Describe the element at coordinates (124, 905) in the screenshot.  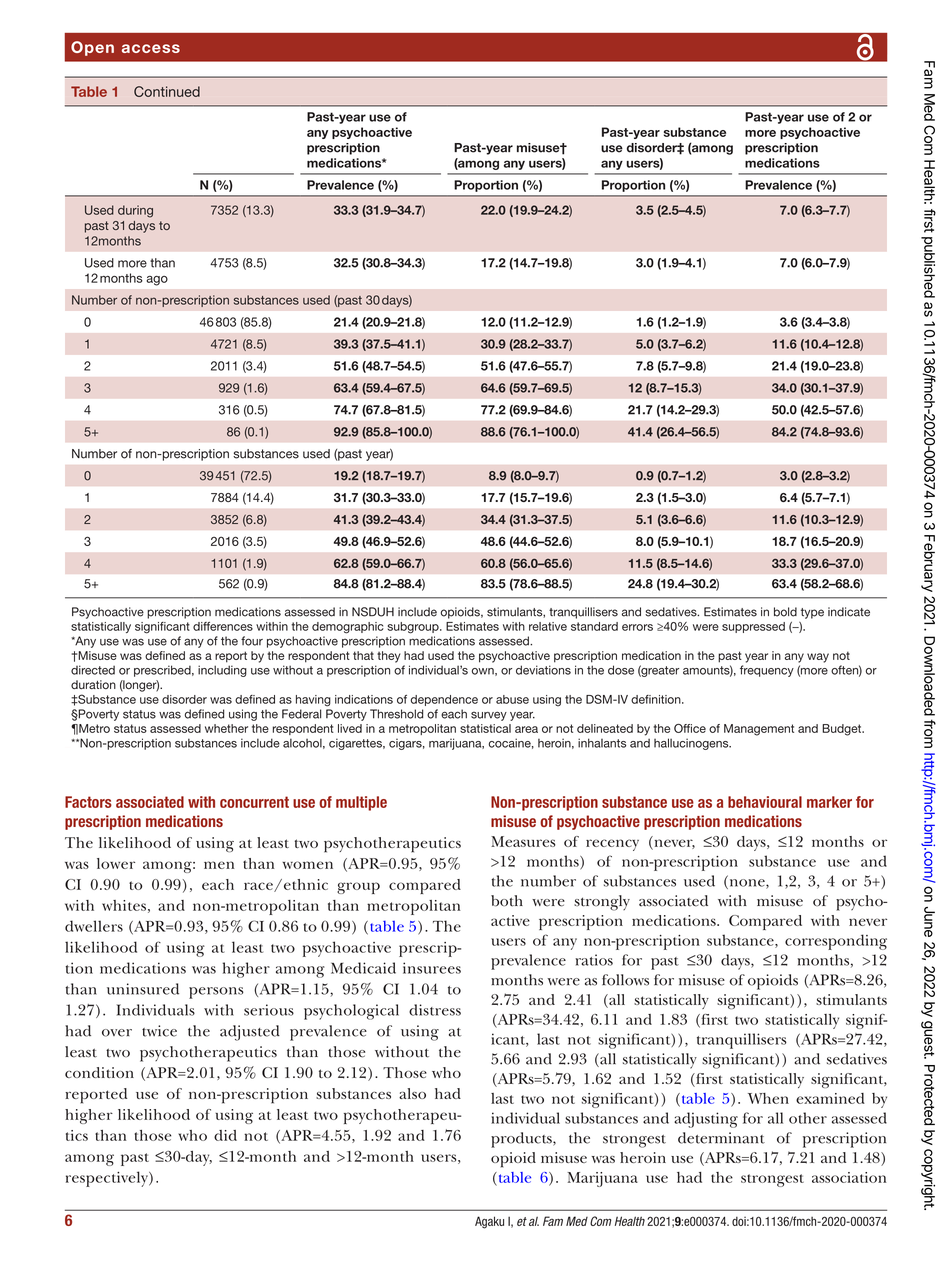
I see `whites` at that location.
